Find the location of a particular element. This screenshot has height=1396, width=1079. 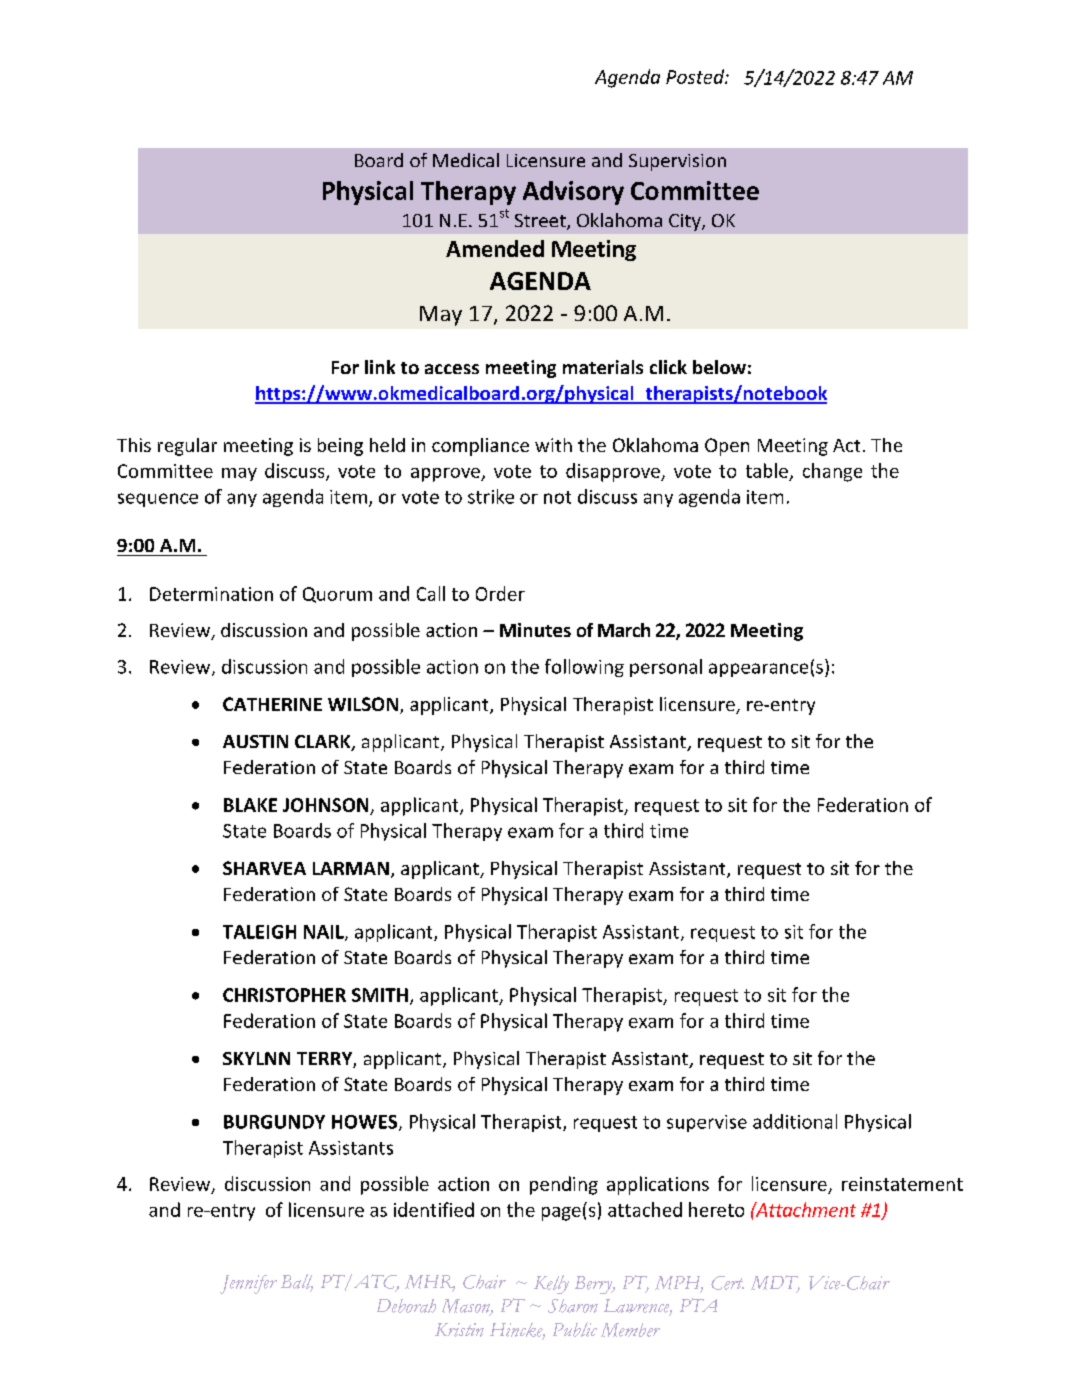

CHRISTOPHER is located at coordinates (284, 995).
